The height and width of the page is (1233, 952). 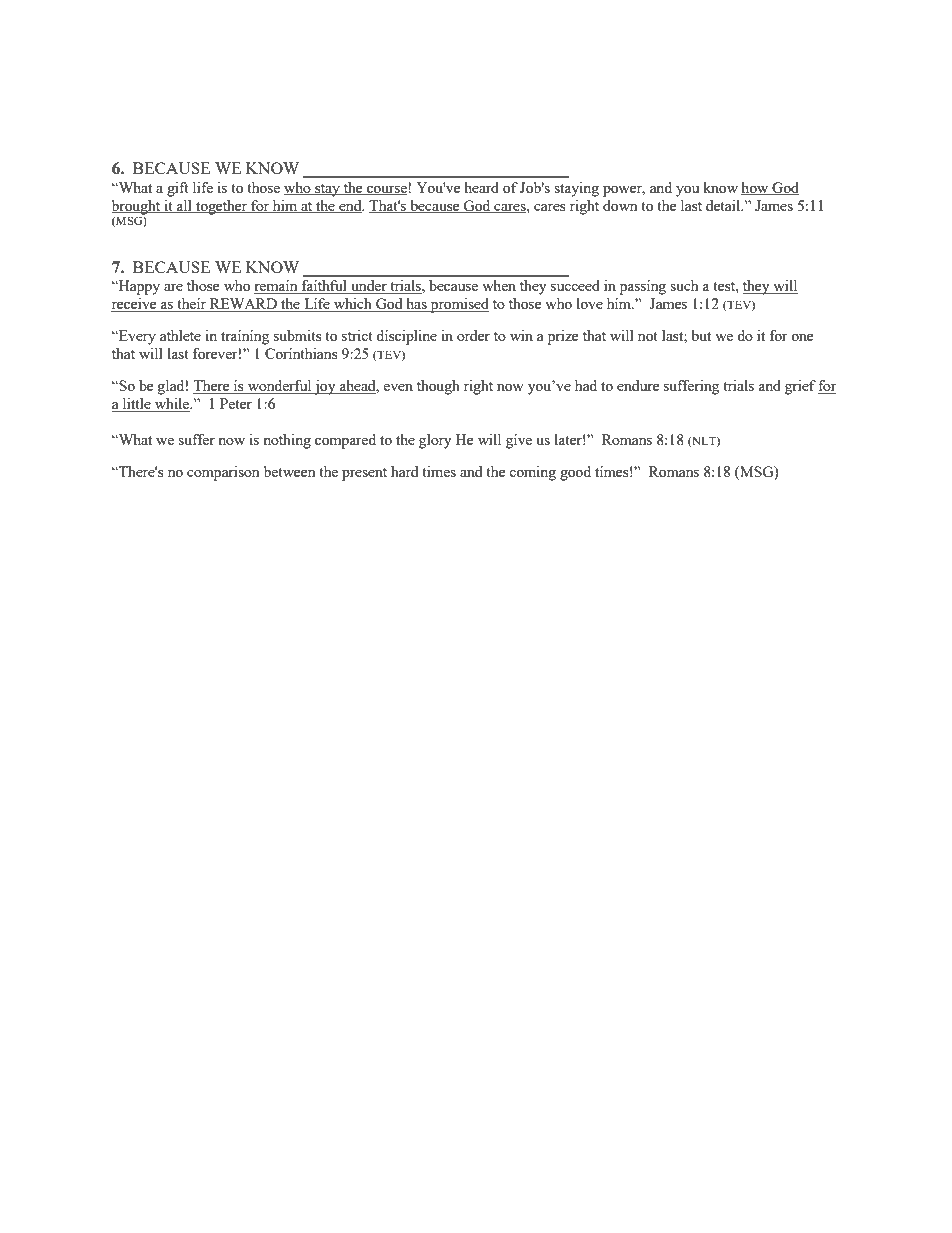 What do you see at coordinates (180, 335) in the page?
I see `athlete` at bounding box center [180, 335].
